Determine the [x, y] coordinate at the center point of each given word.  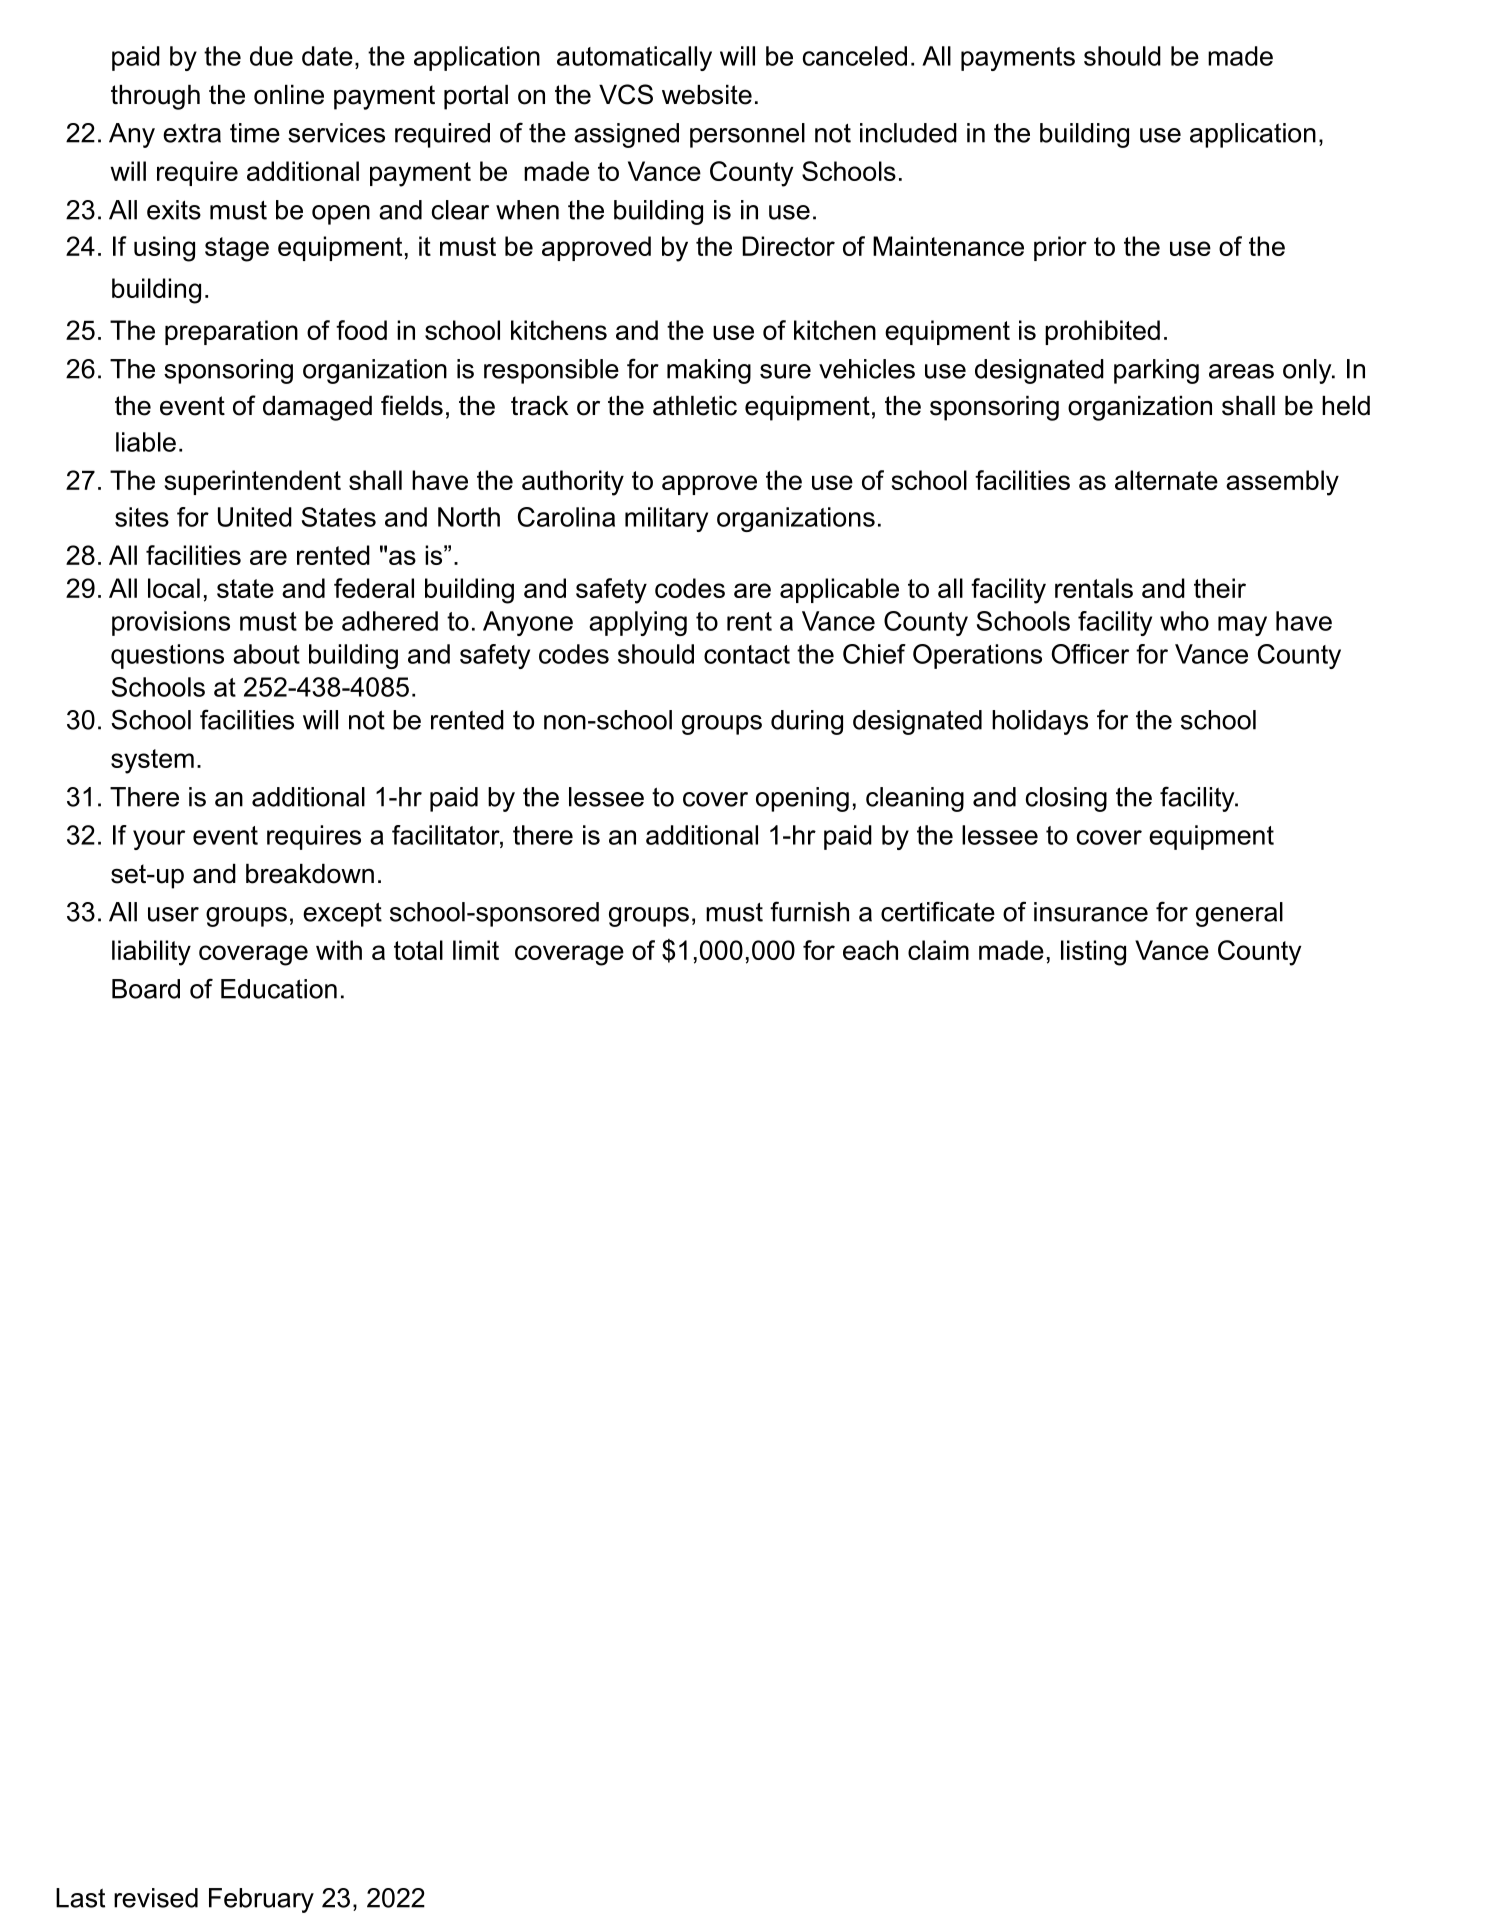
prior [1060, 248]
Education [279, 989]
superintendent [253, 482]
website [707, 95]
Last [80, 1898]
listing [1093, 953]
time [255, 133]
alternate [1166, 480]
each [870, 950]
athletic [695, 406]
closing [1066, 799]
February [261, 1900]
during [807, 722]
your [159, 840]
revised [156, 1898]
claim [938, 950]
